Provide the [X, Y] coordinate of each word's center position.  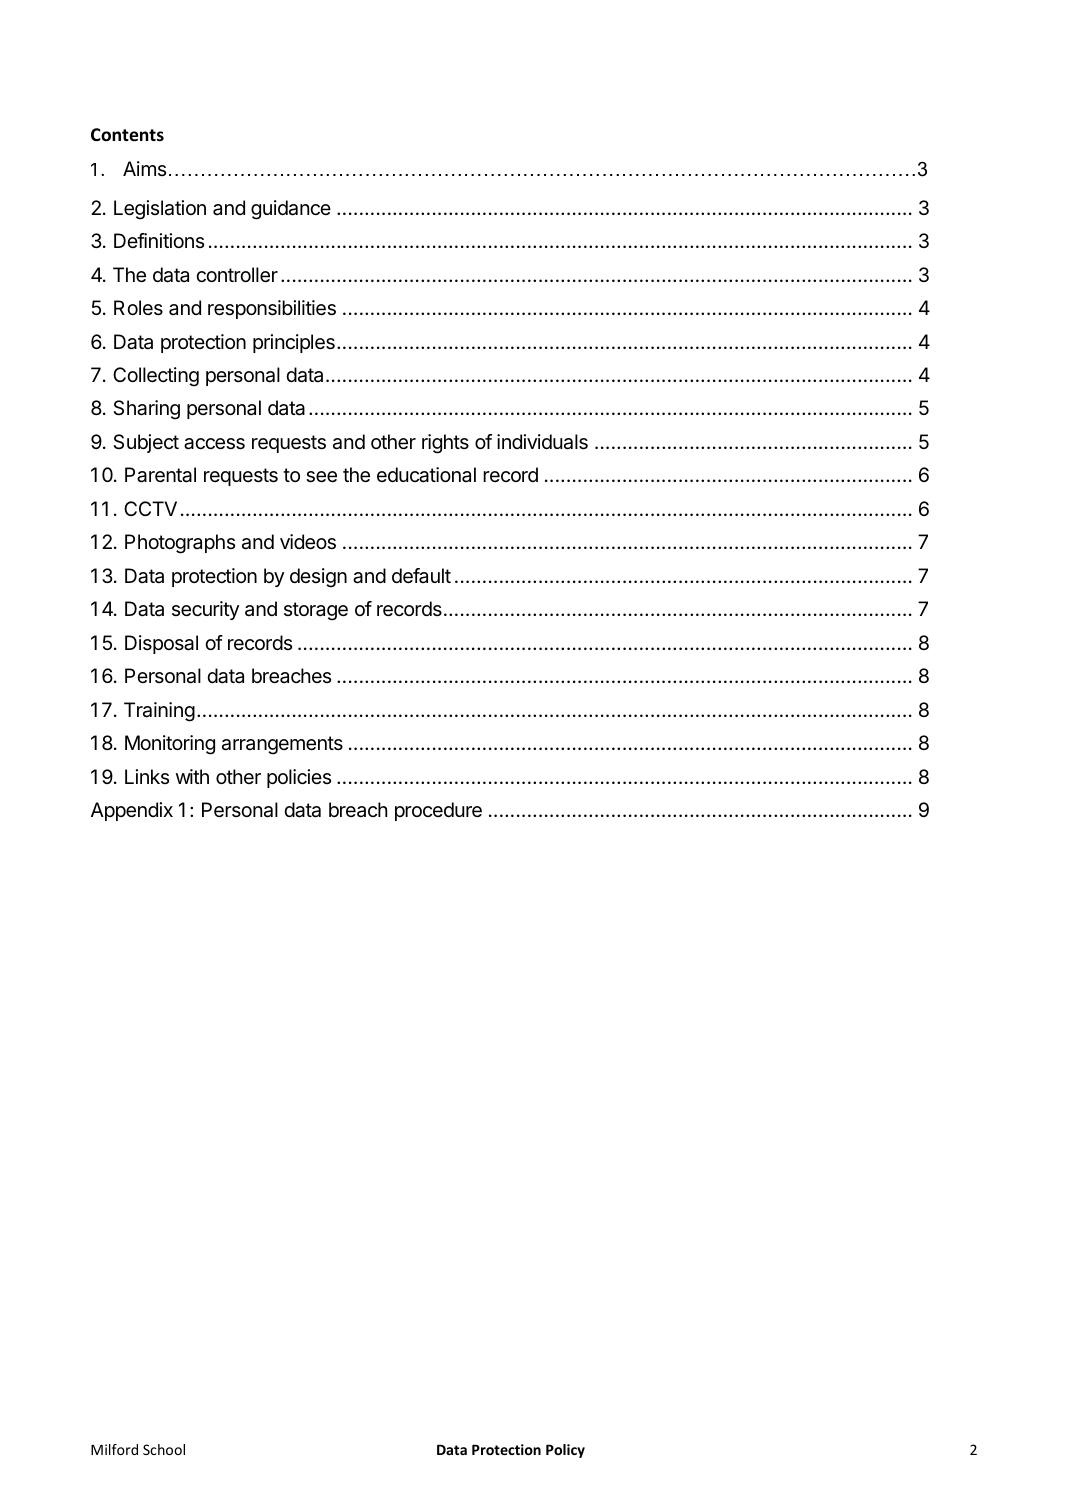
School [164, 1449]
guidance [291, 210]
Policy [565, 1451]
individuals [542, 442]
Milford [114, 1449]
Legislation [160, 210]
